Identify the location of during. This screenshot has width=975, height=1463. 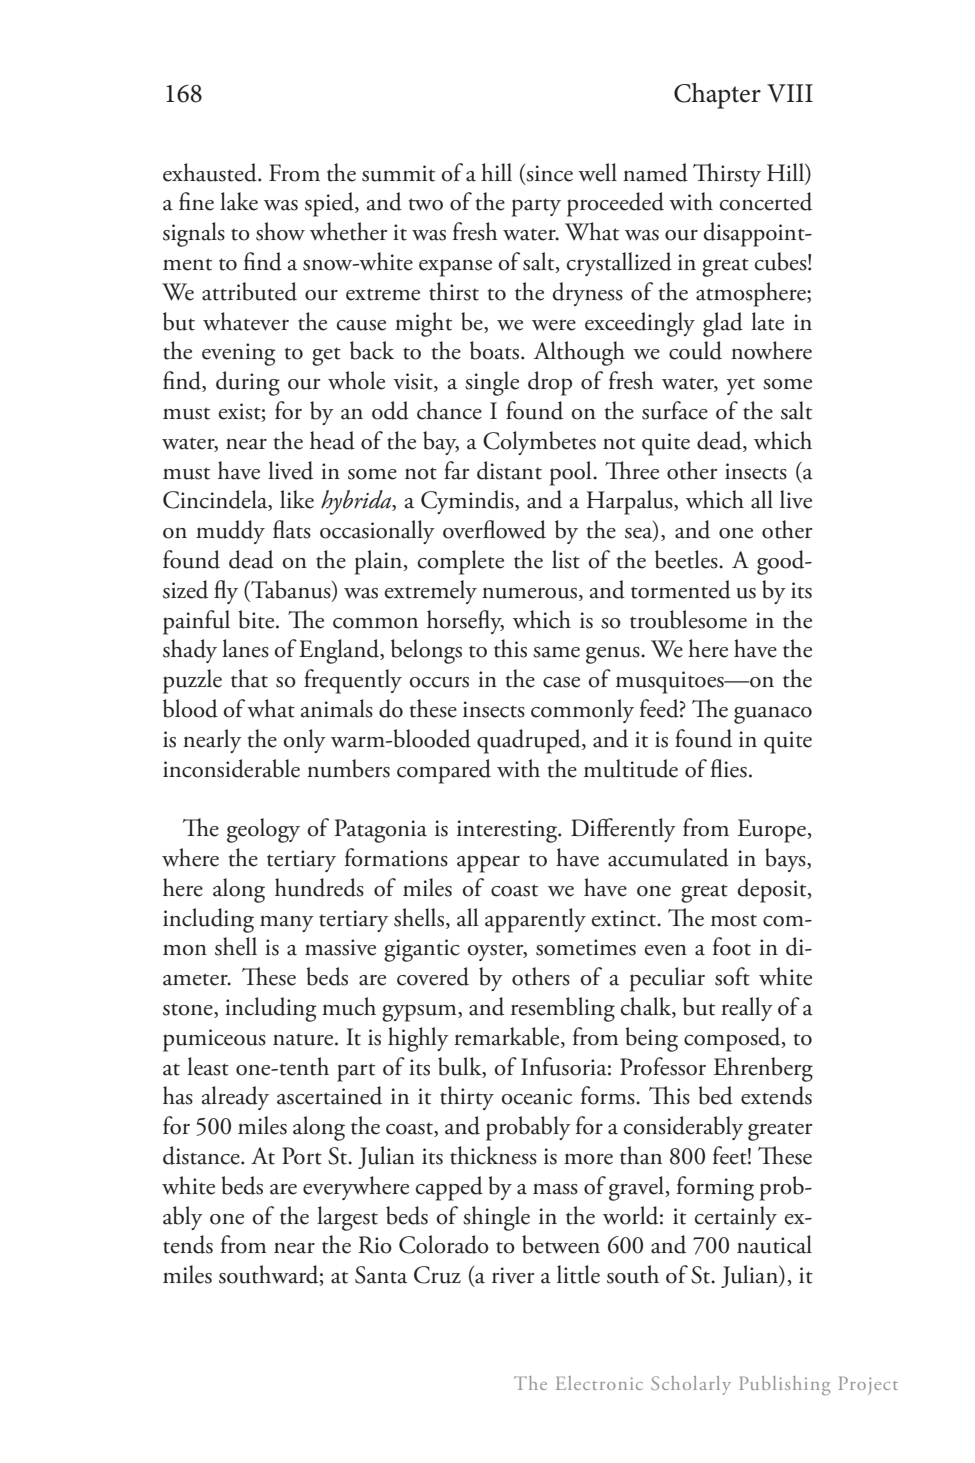
(248, 383).
